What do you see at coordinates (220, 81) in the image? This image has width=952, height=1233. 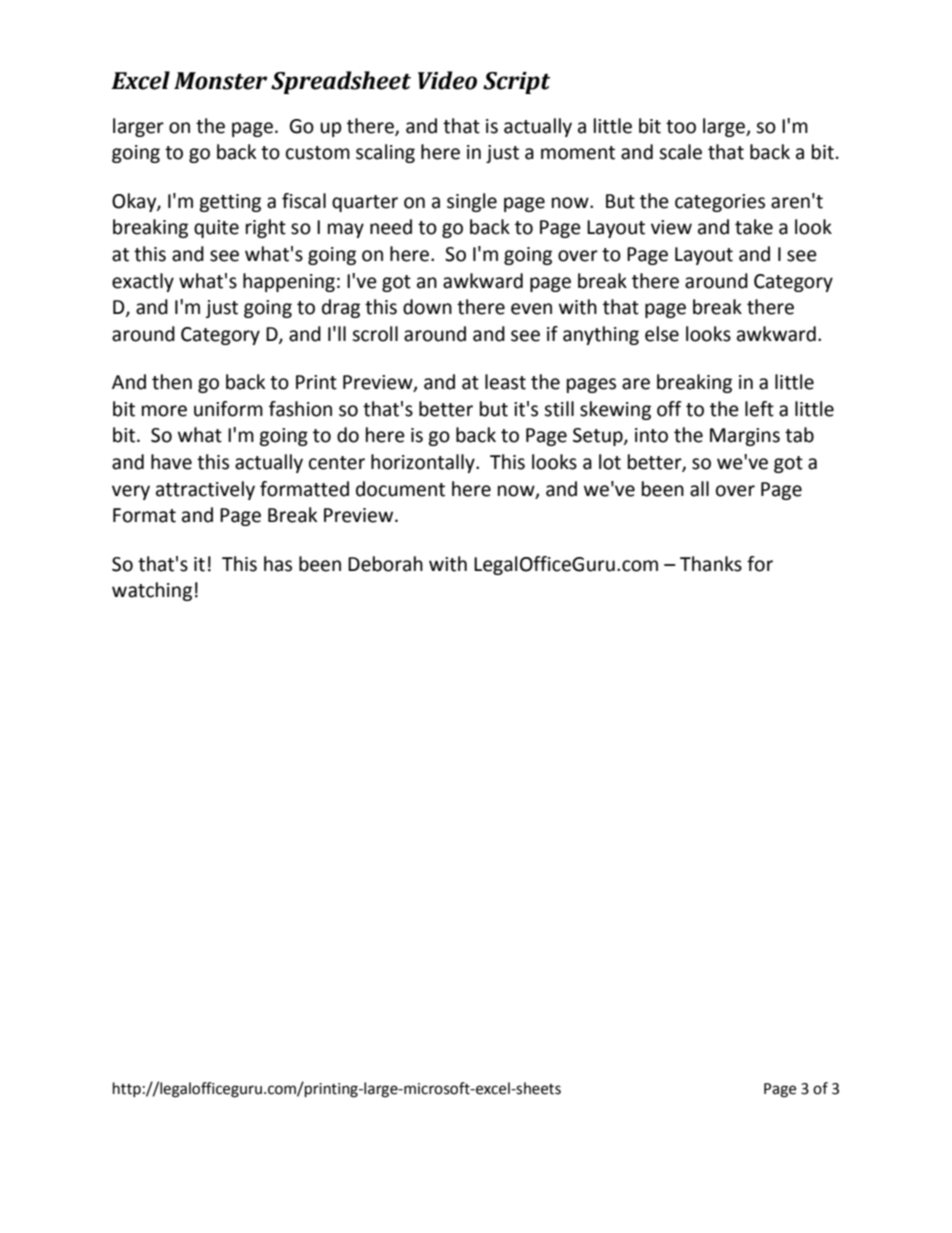 I see `Monster` at bounding box center [220, 81].
